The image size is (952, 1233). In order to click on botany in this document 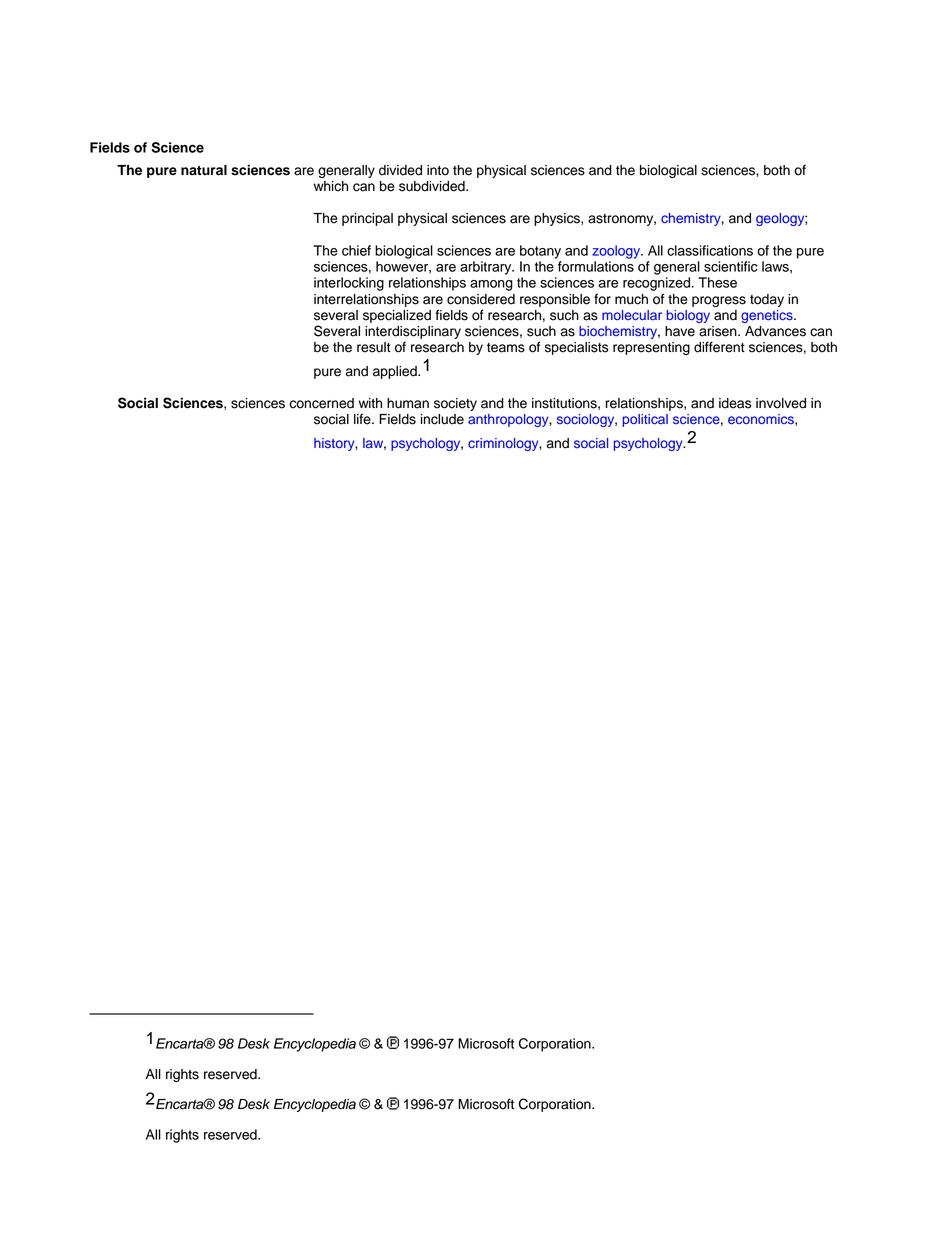, I will do `click(540, 252)`.
